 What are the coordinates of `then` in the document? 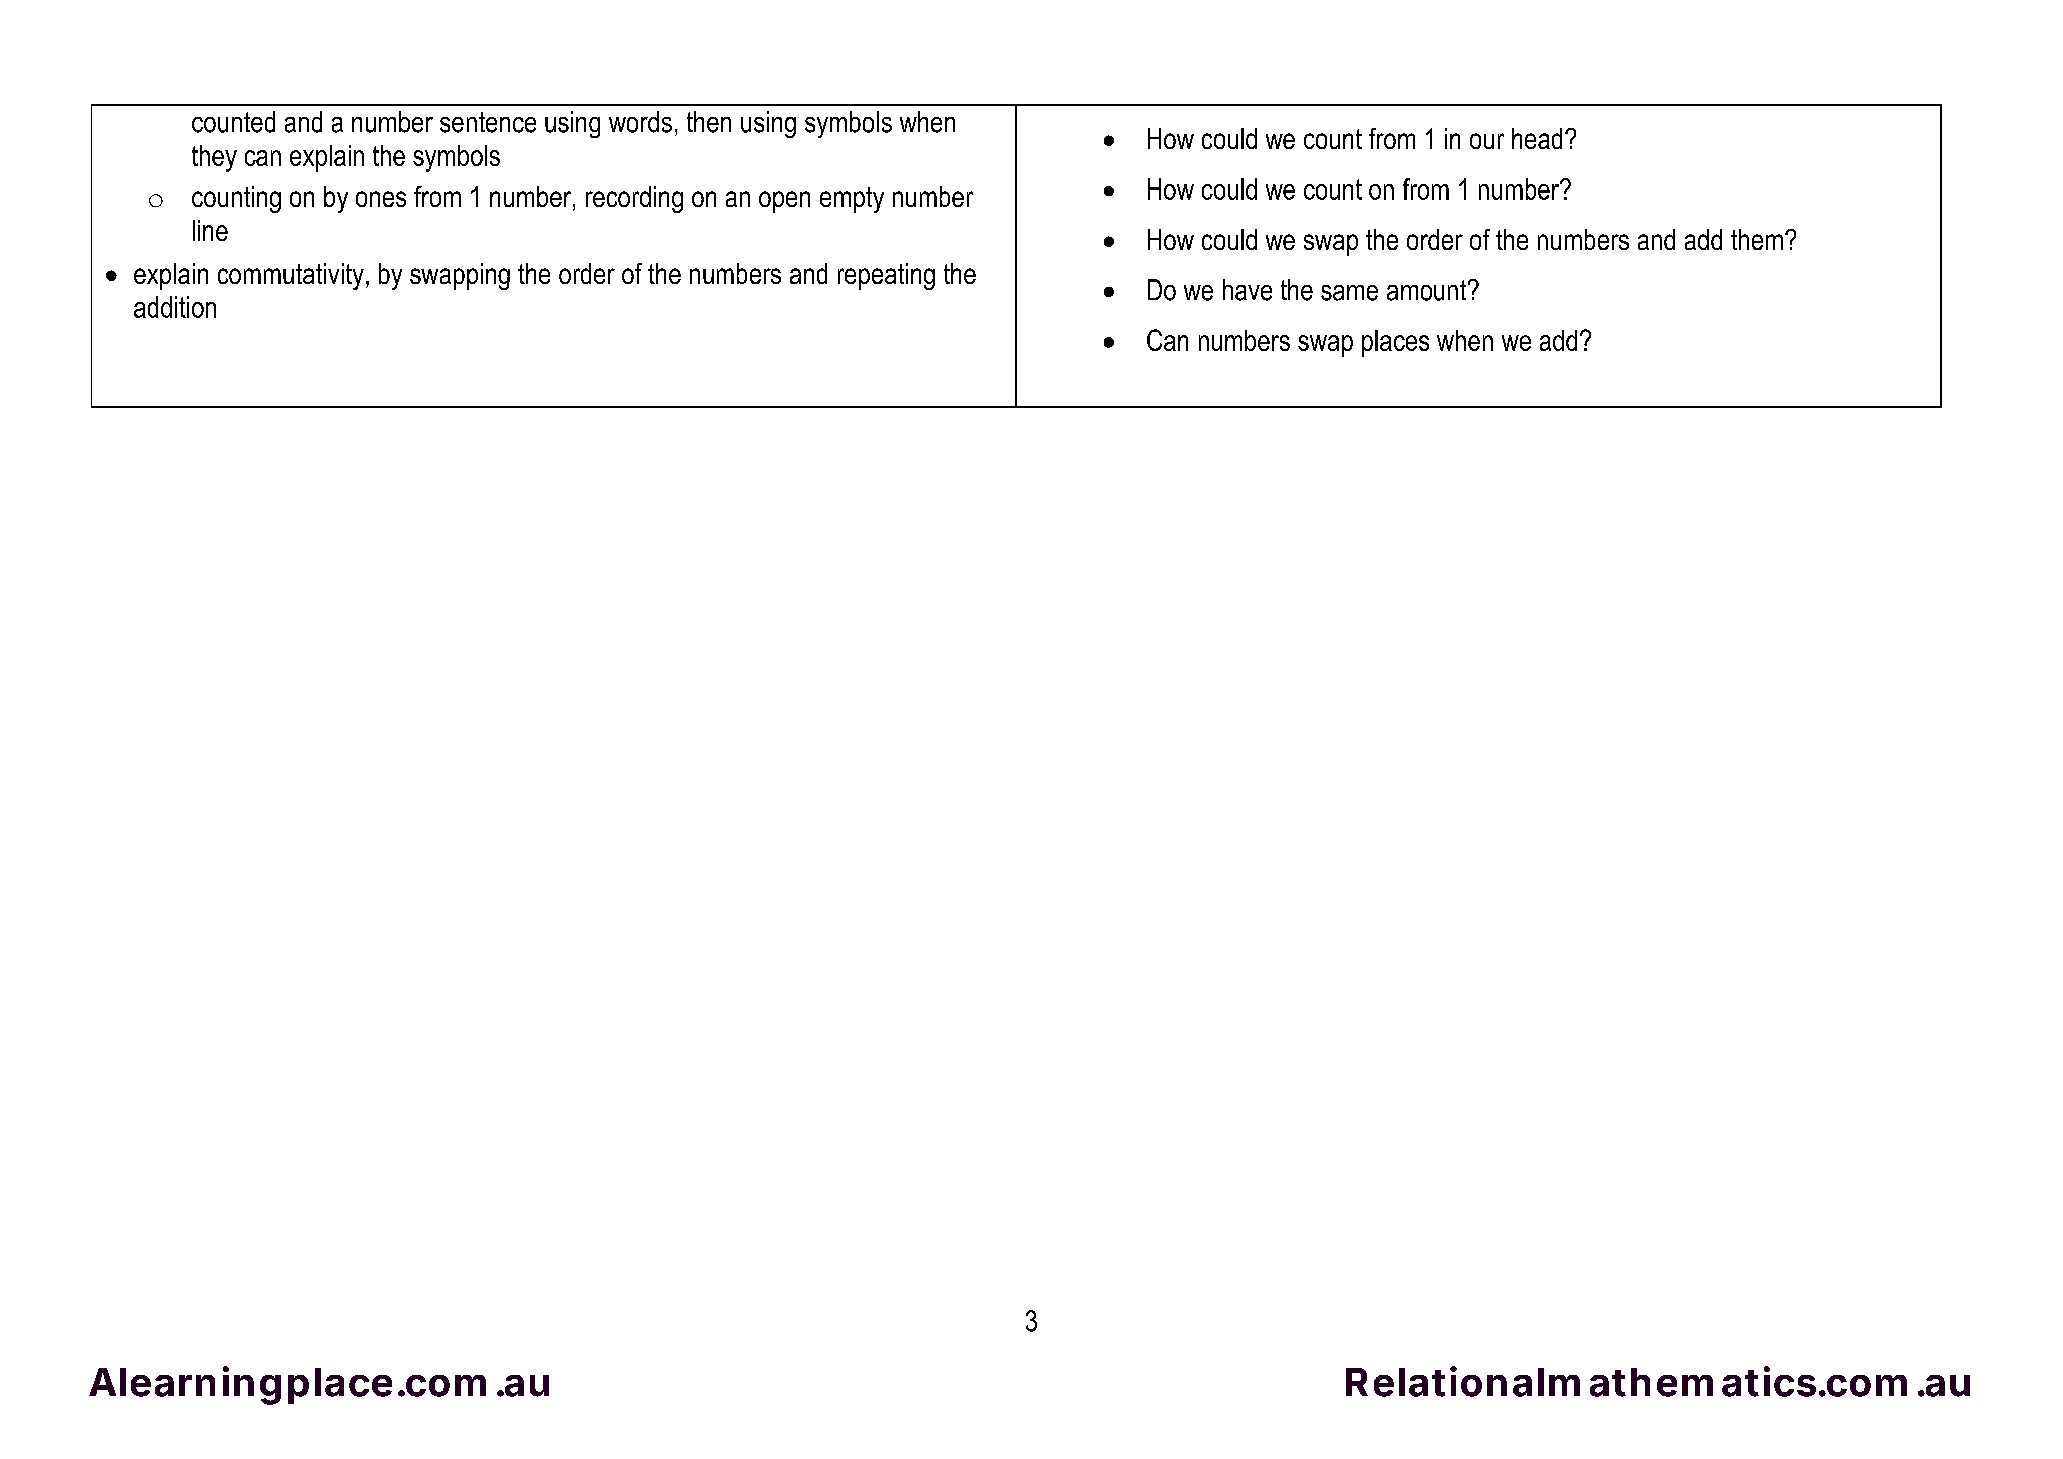 It's located at (709, 122).
